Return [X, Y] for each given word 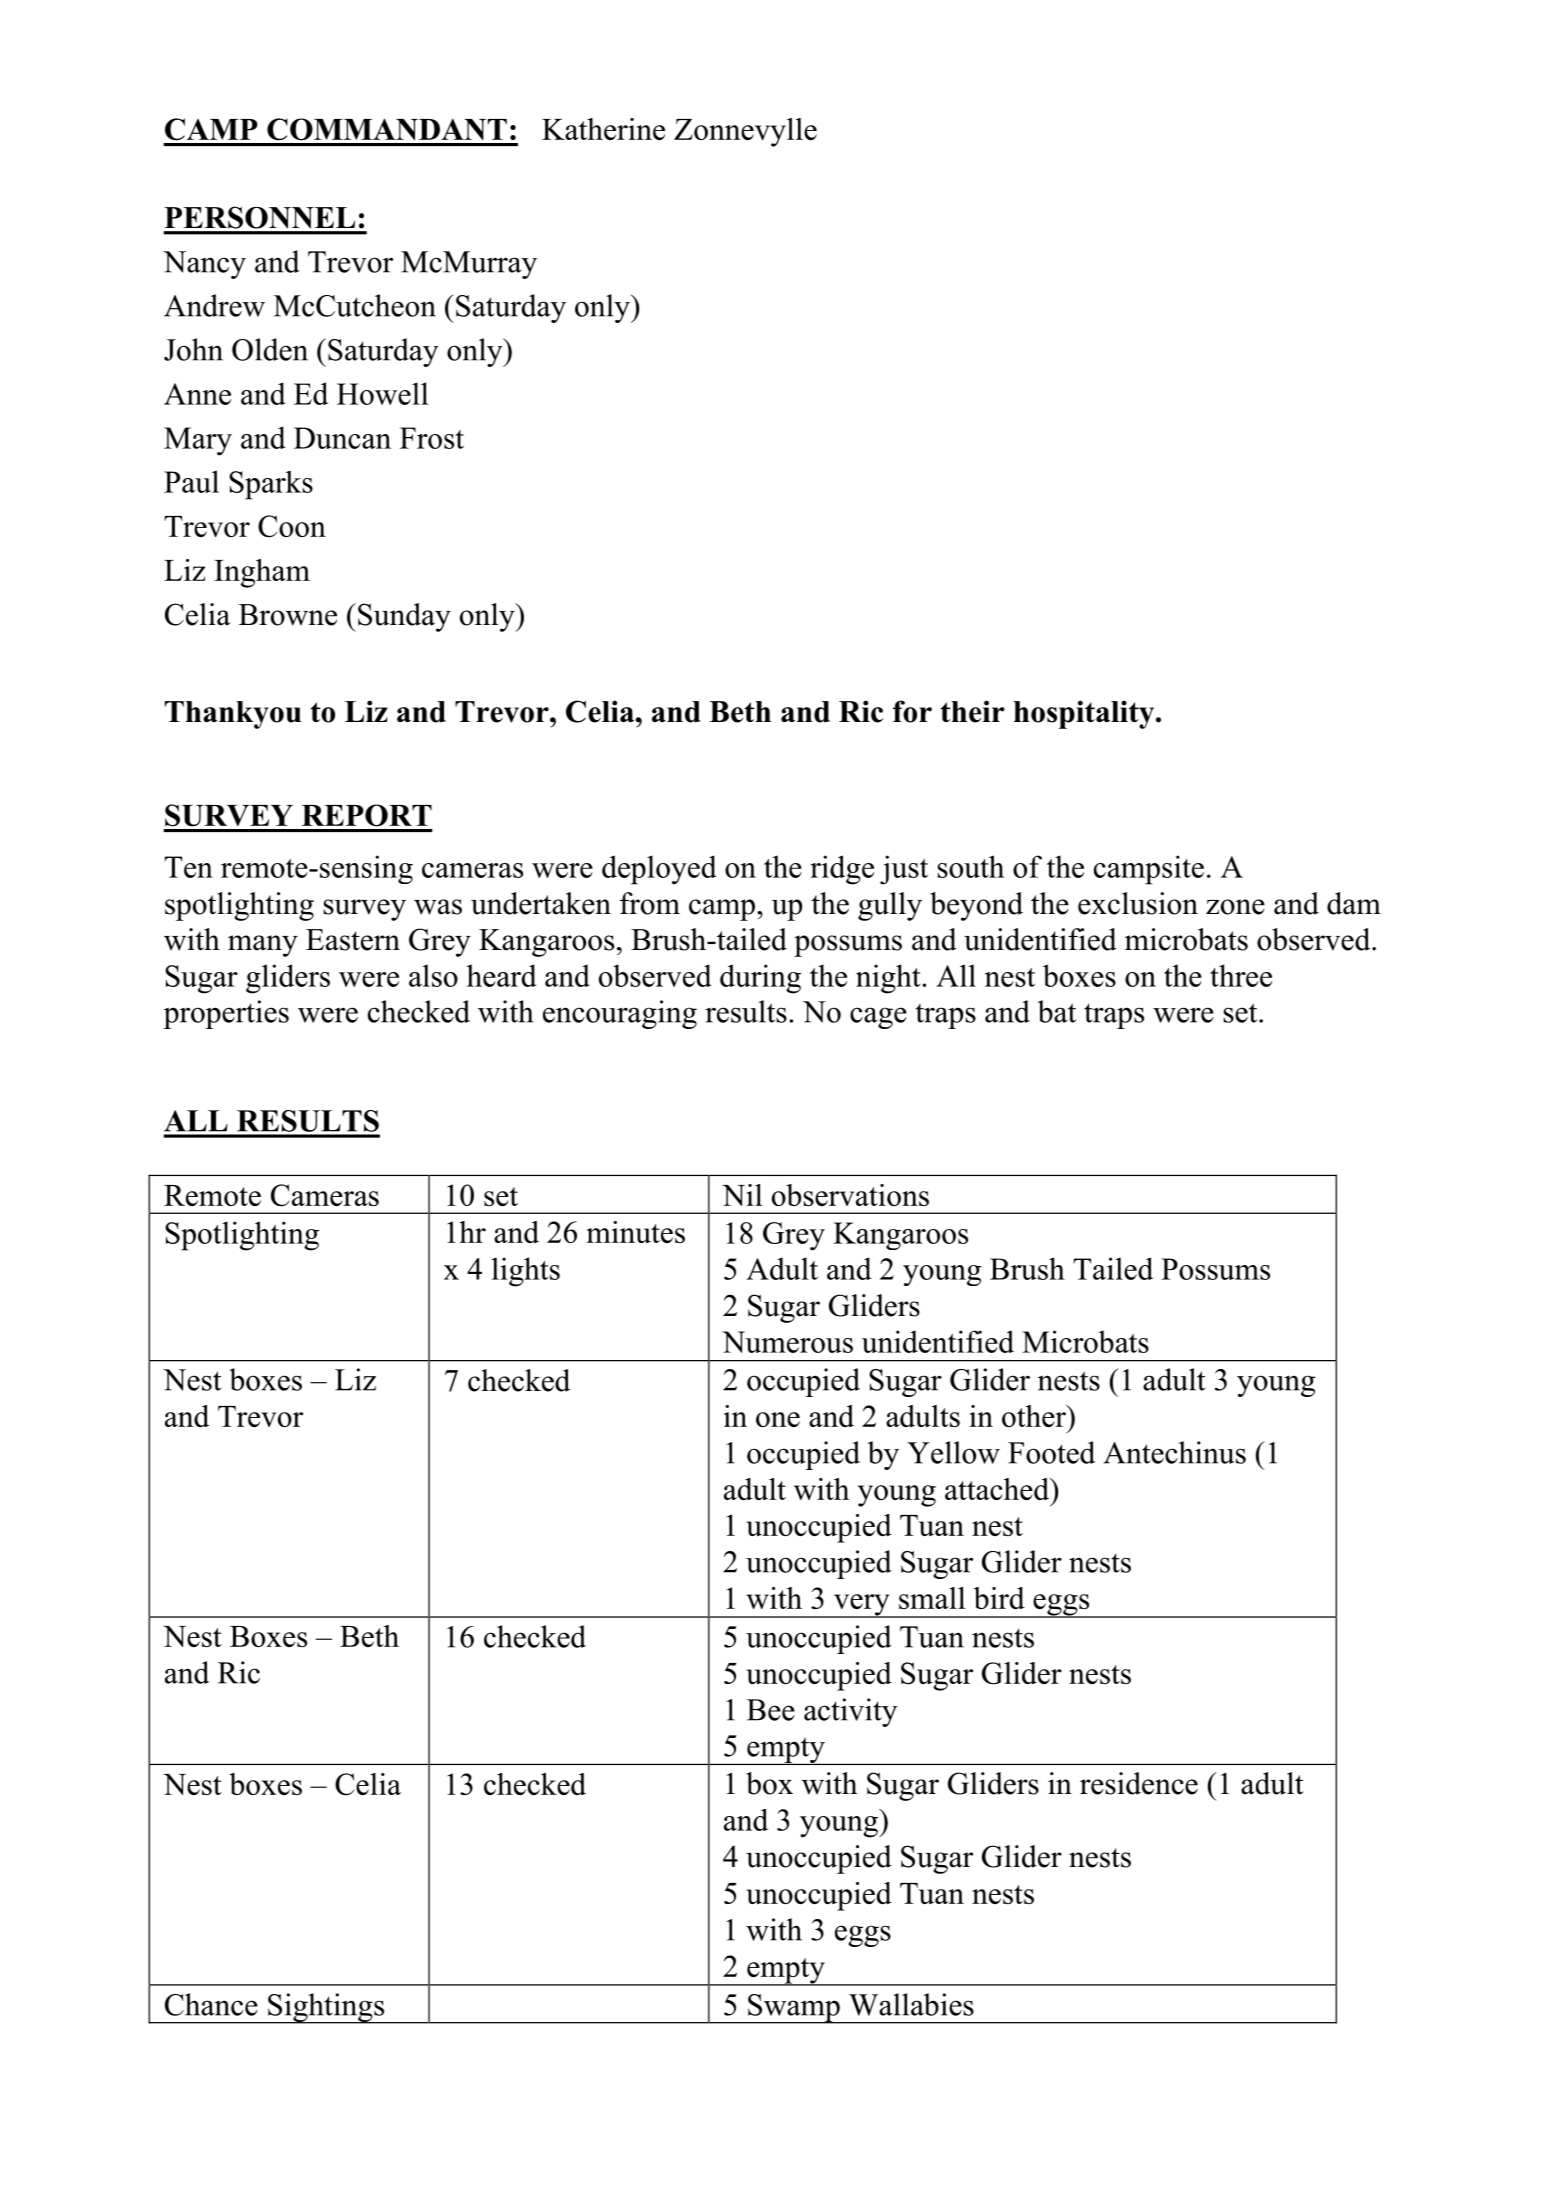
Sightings [326, 2008]
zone [1235, 907]
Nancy [204, 265]
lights [526, 1272]
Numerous [787, 1342]
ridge [842, 870]
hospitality [1085, 714]
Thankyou [233, 715]
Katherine [603, 129]
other [1035, 1416]
